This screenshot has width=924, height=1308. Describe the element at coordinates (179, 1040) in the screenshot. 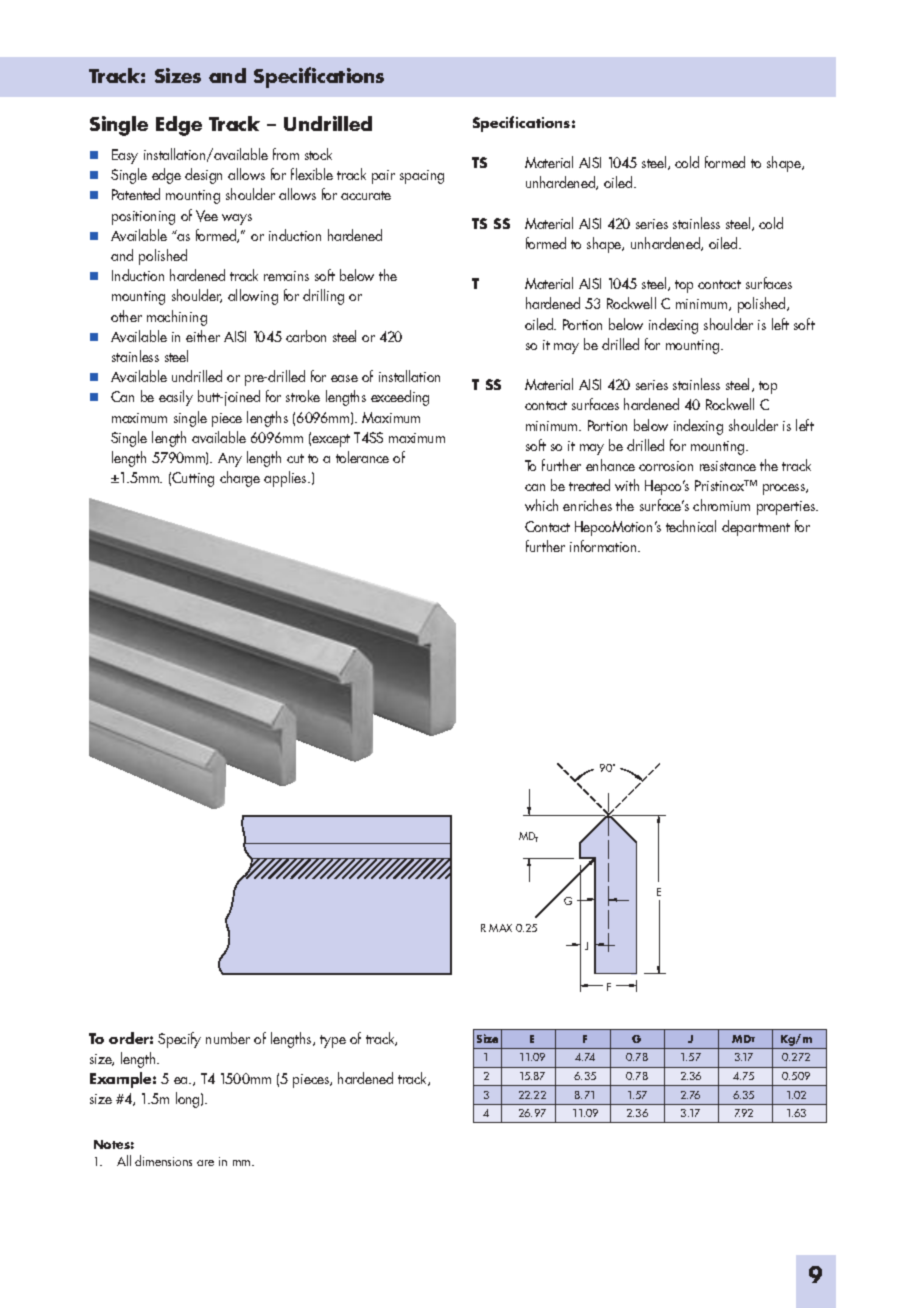

I see `Specify` at that location.
